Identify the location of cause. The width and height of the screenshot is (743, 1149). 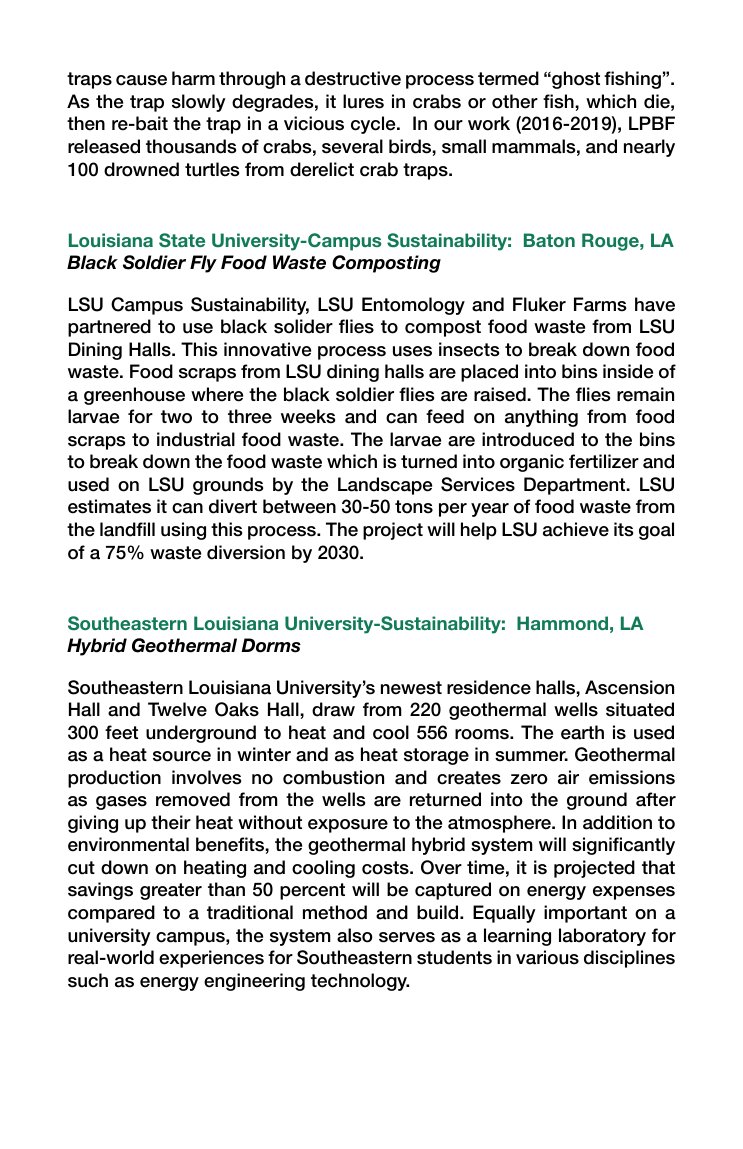
(141, 80).
